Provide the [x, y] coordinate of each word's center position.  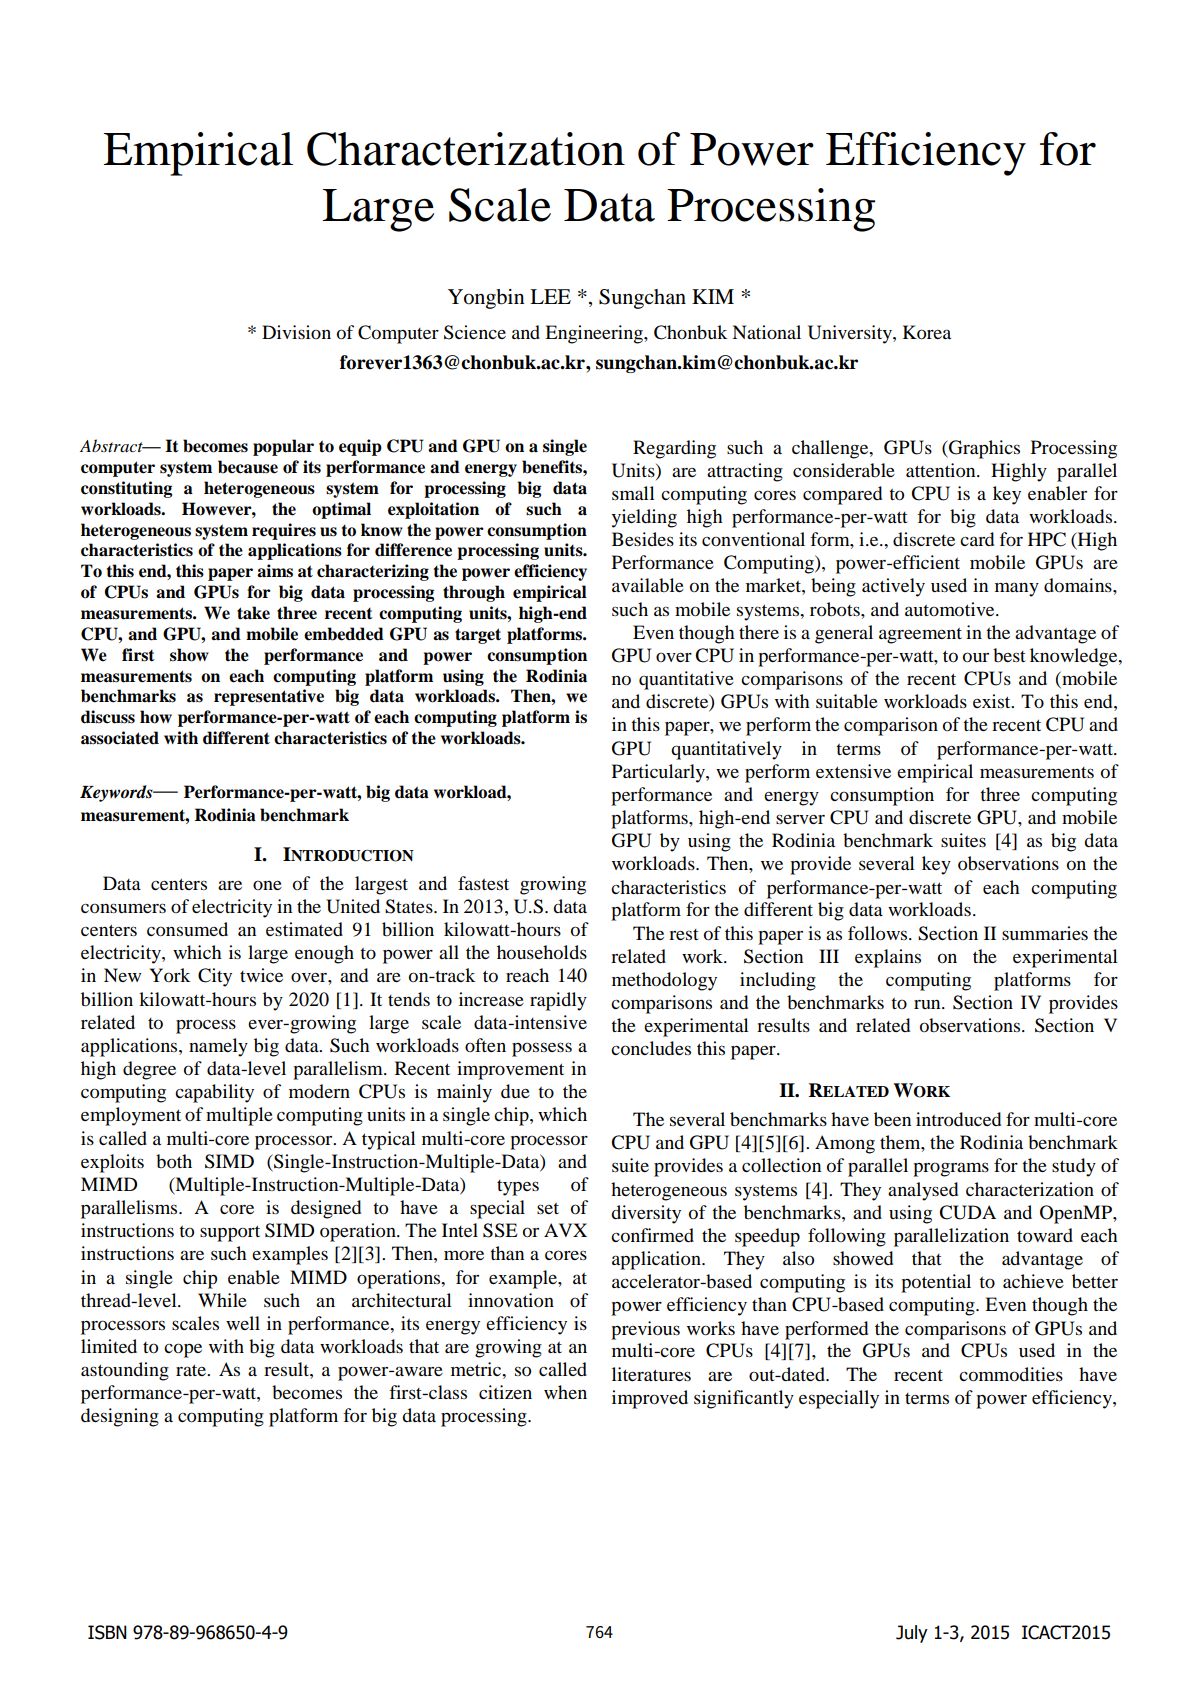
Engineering [595, 334]
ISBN [107, 1632]
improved [650, 1399]
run [928, 1004]
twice [261, 975]
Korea [927, 332]
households [542, 952]
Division [296, 332]
